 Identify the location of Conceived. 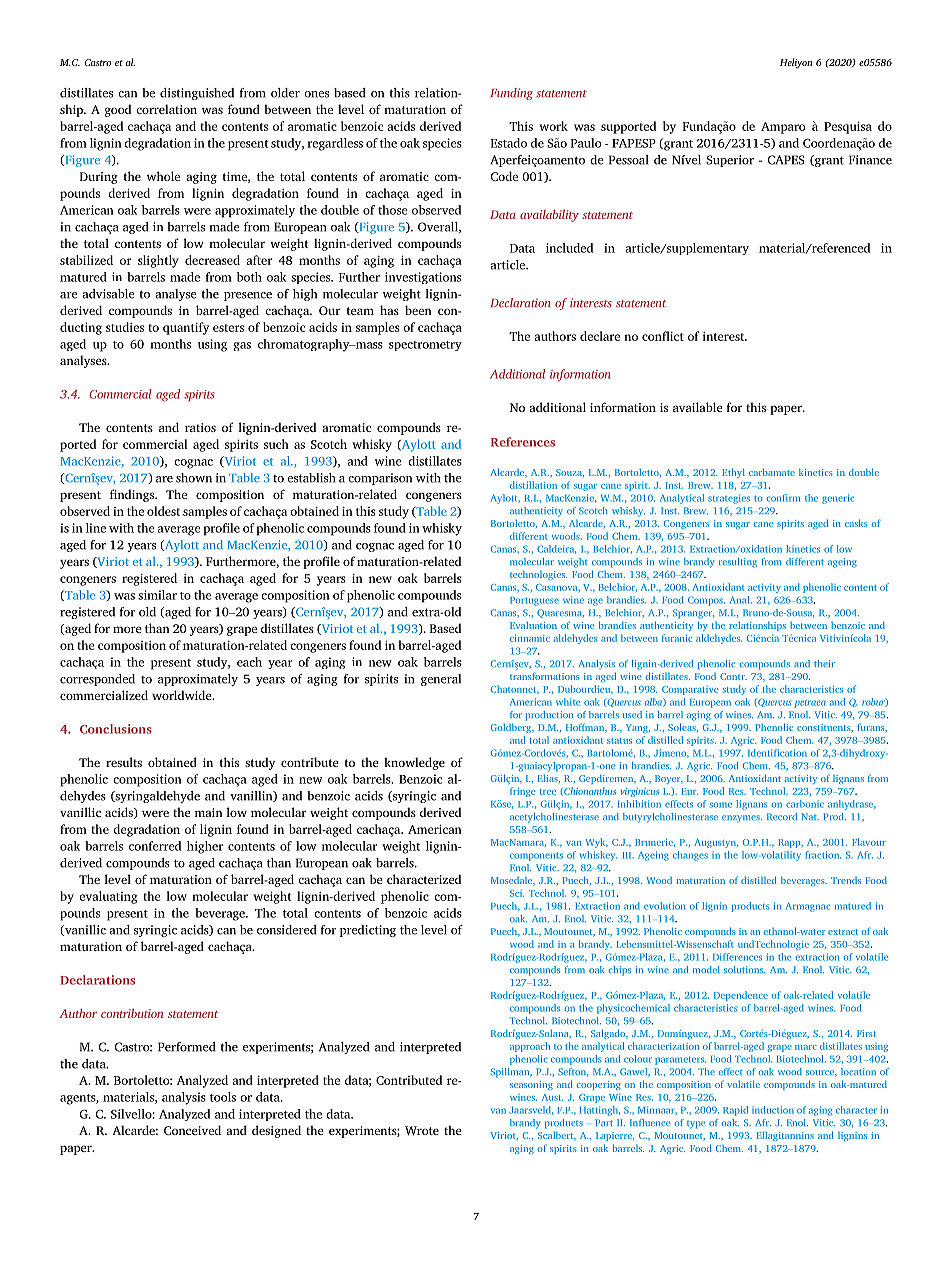
(192, 1130).
